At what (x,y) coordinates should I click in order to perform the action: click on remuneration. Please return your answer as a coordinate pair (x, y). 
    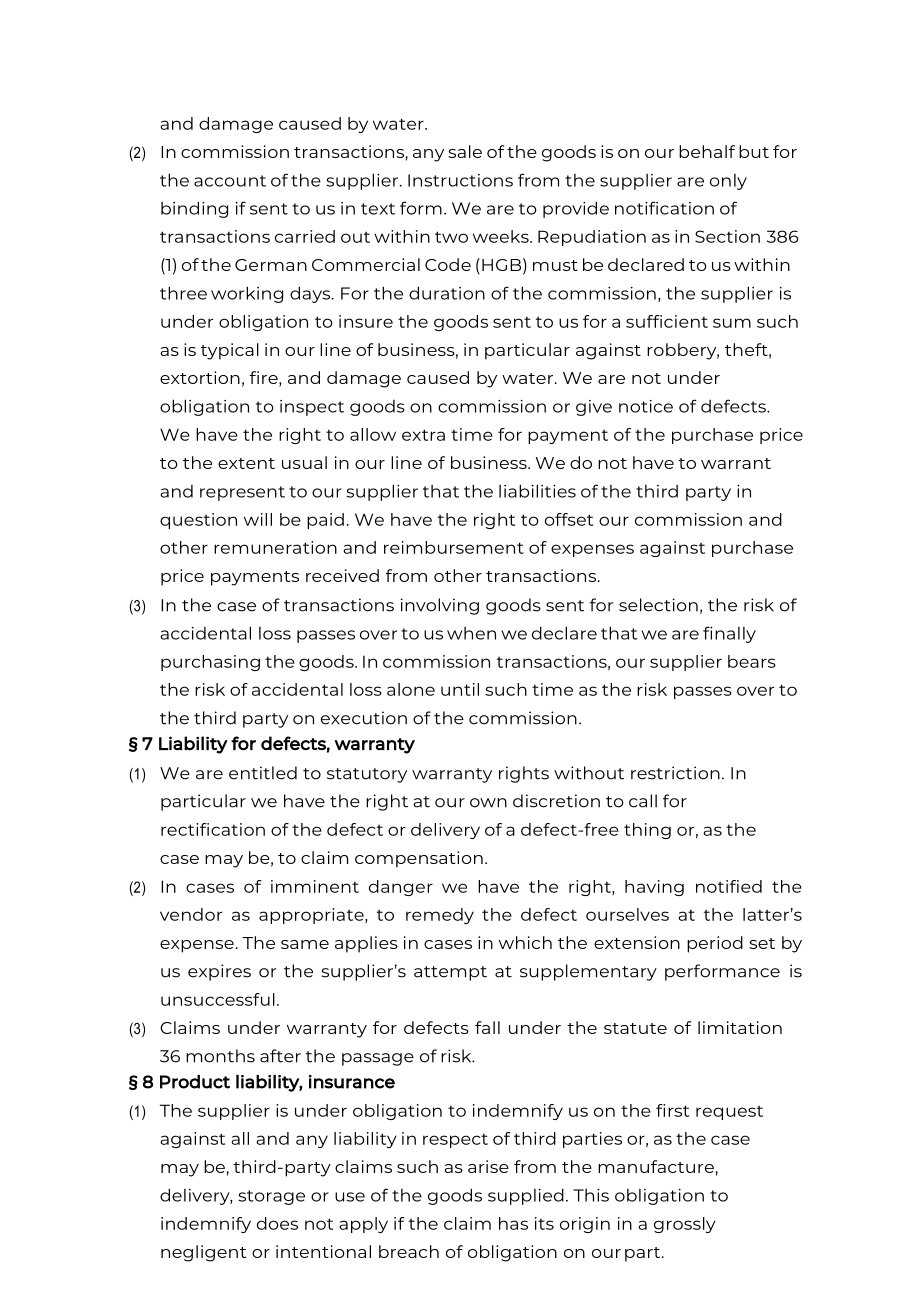
    Looking at the image, I should click on (275, 547).
